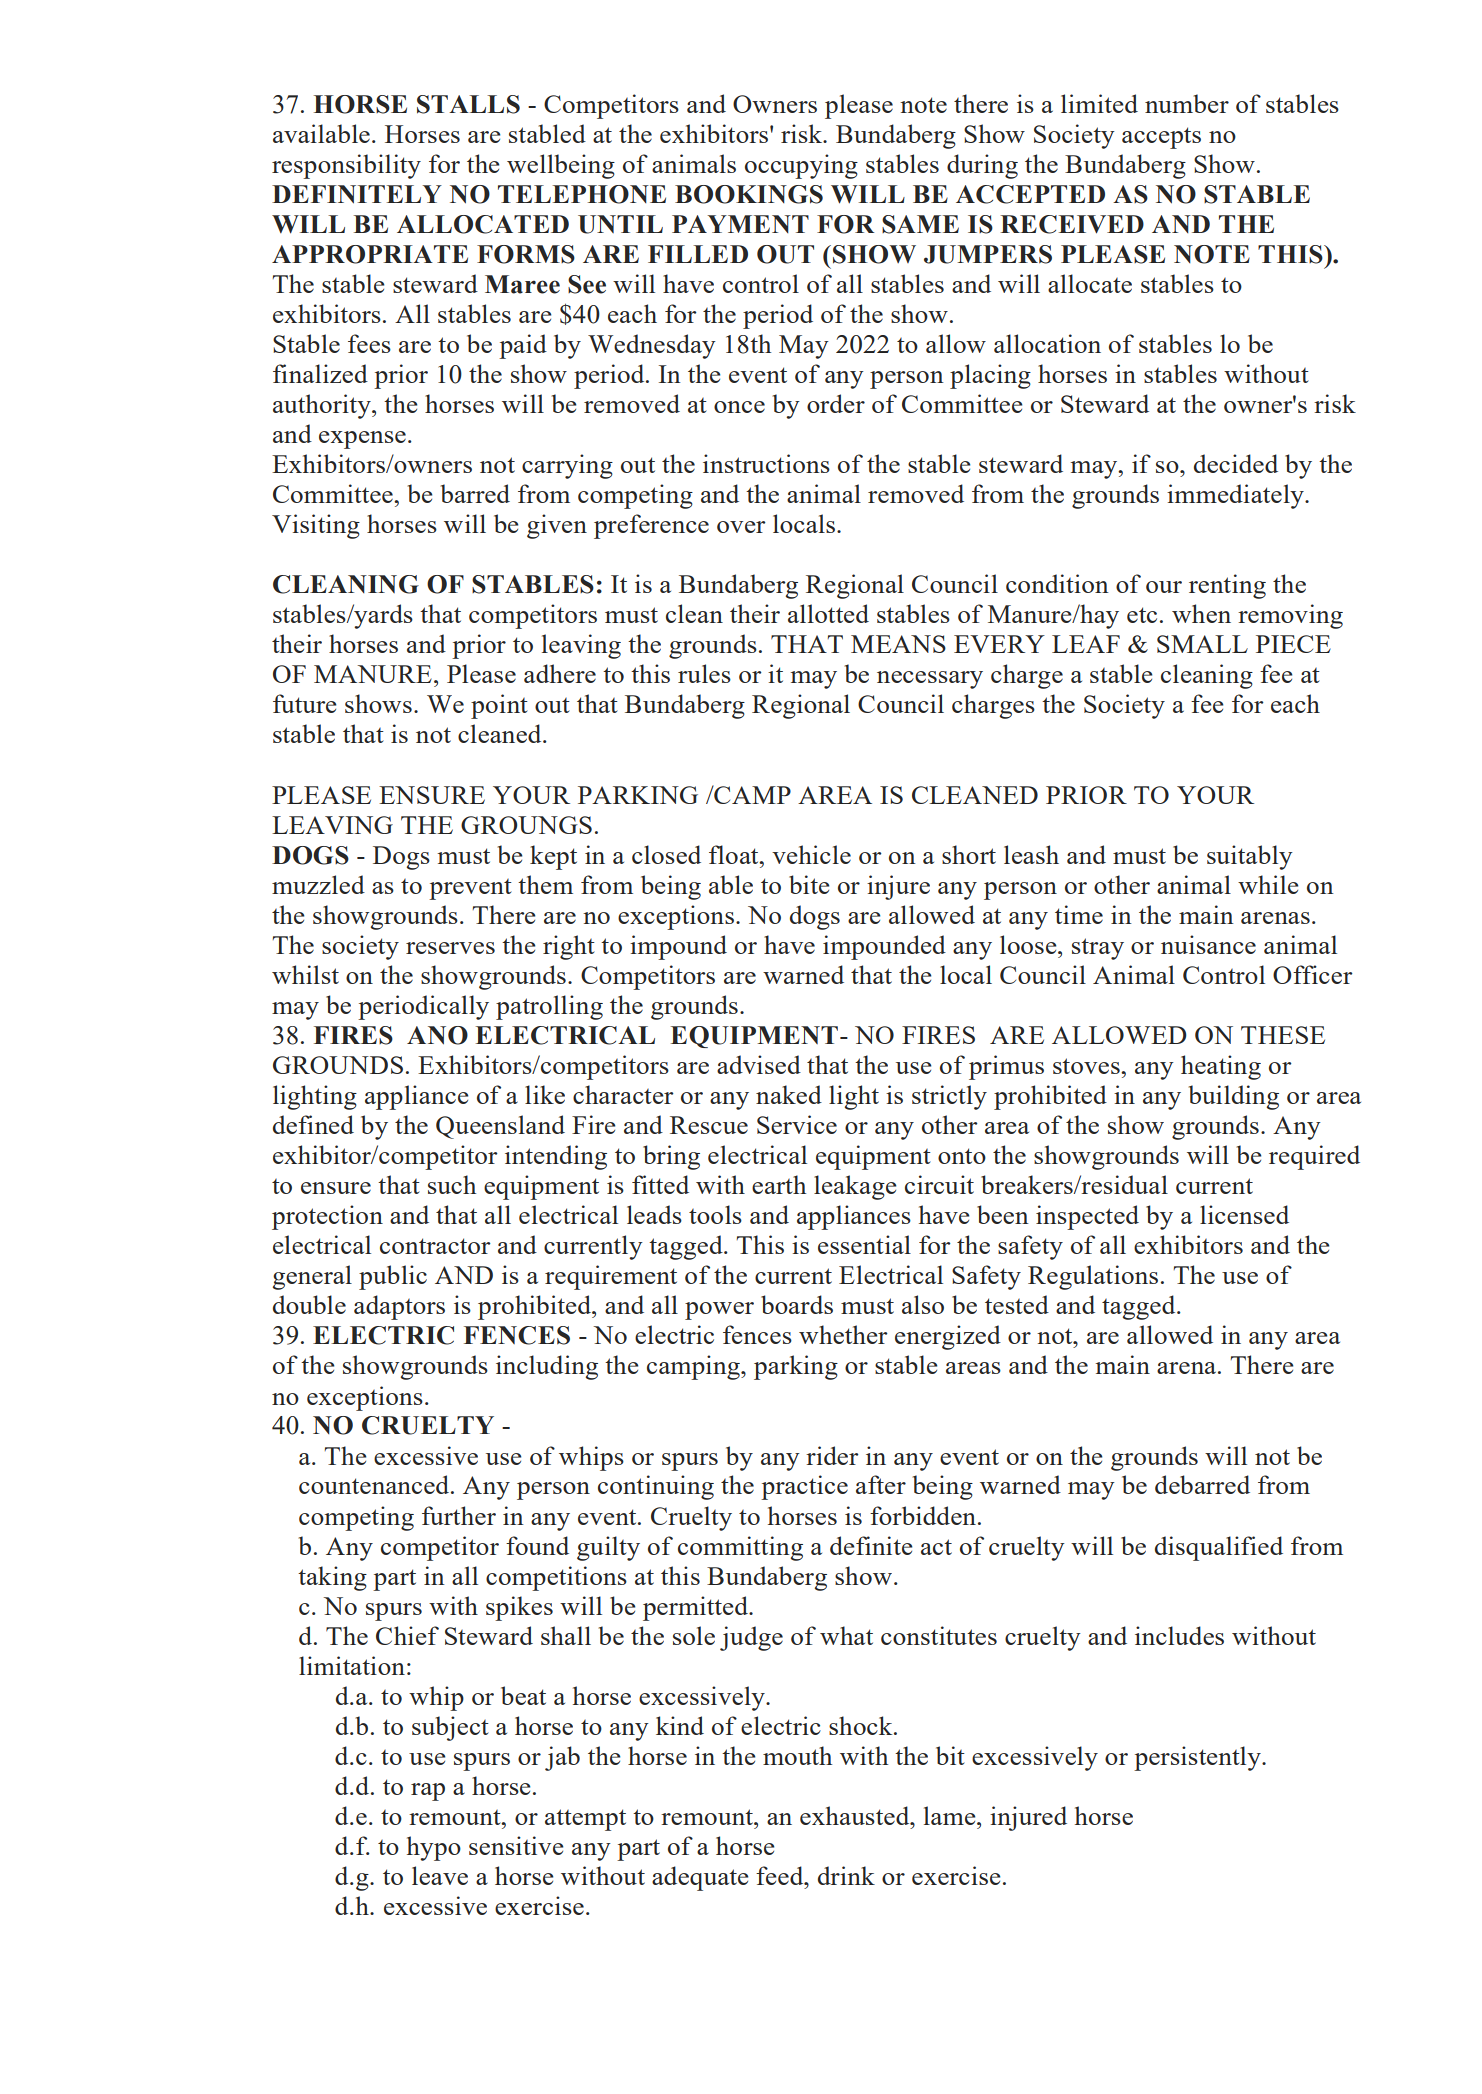  I want to click on occupying, so click(801, 166).
